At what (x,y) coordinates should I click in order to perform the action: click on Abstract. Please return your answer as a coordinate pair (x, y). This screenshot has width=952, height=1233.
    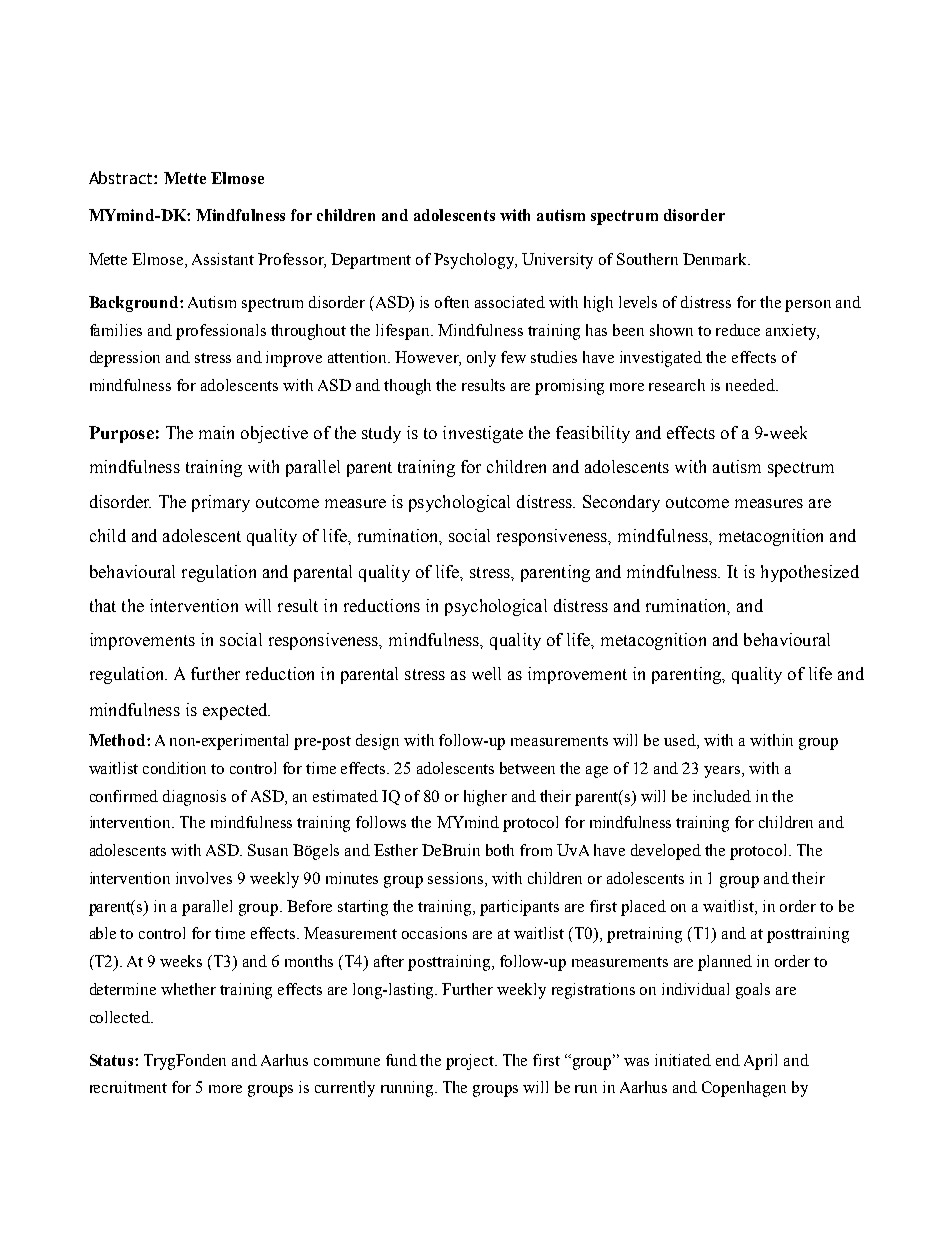
    Looking at the image, I should click on (122, 177).
